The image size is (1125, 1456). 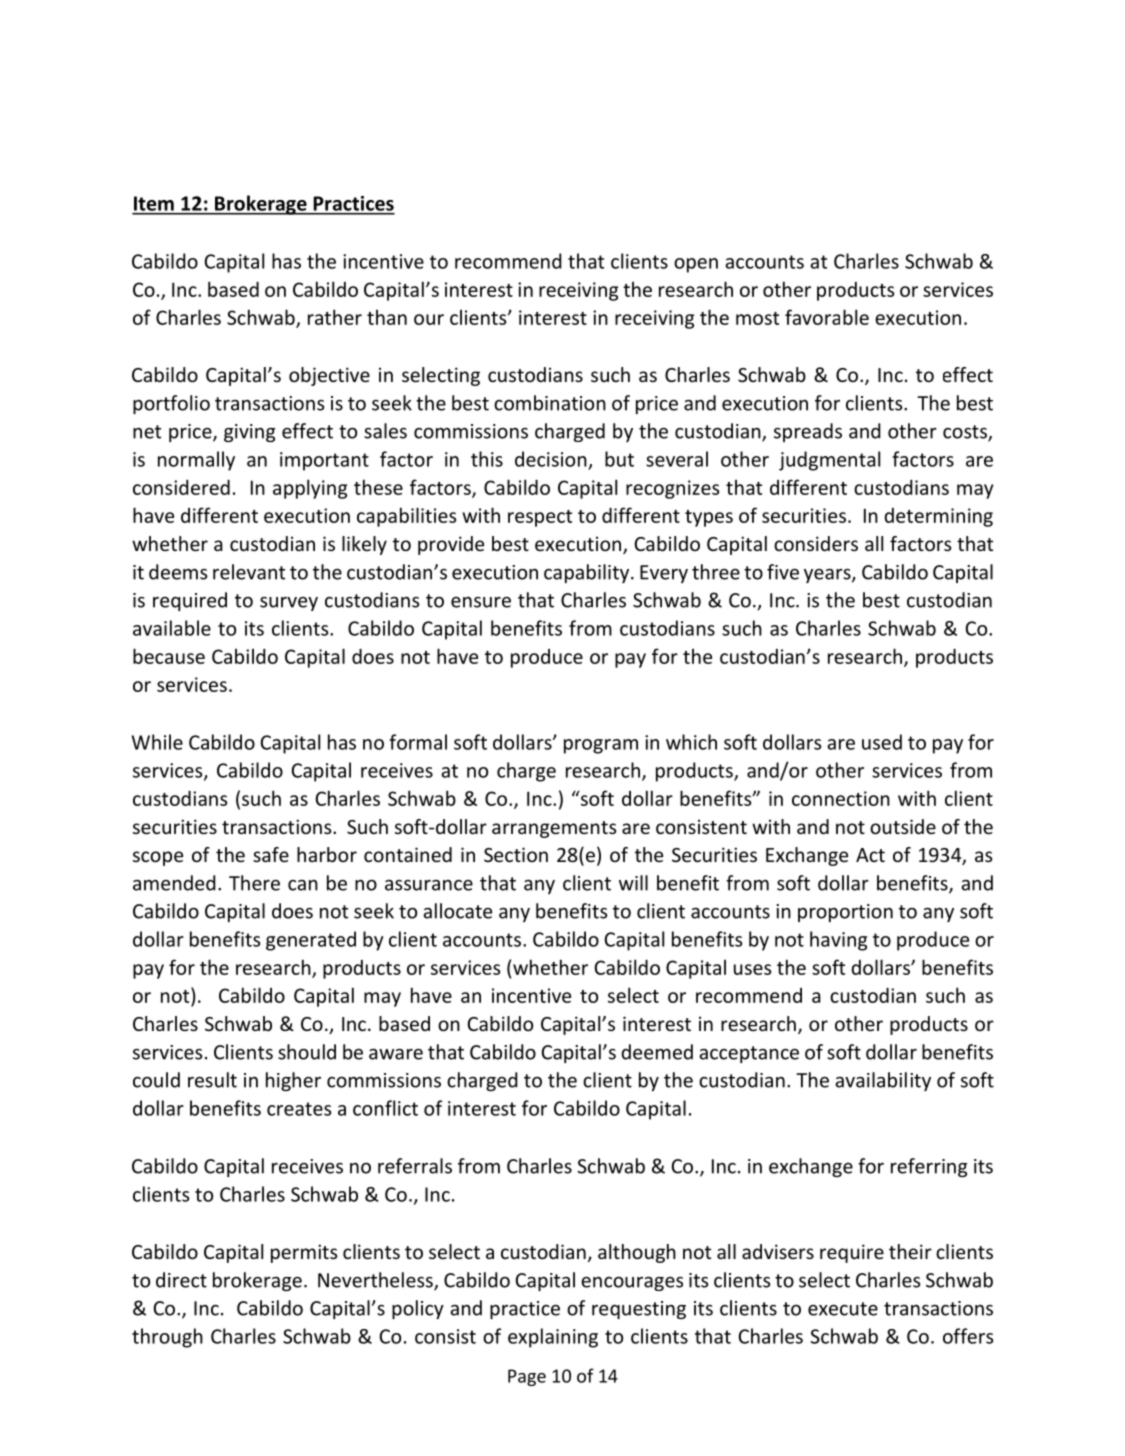 What do you see at coordinates (827, 317) in the screenshot?
I see `favorable` at bounding box center [827, 317].
